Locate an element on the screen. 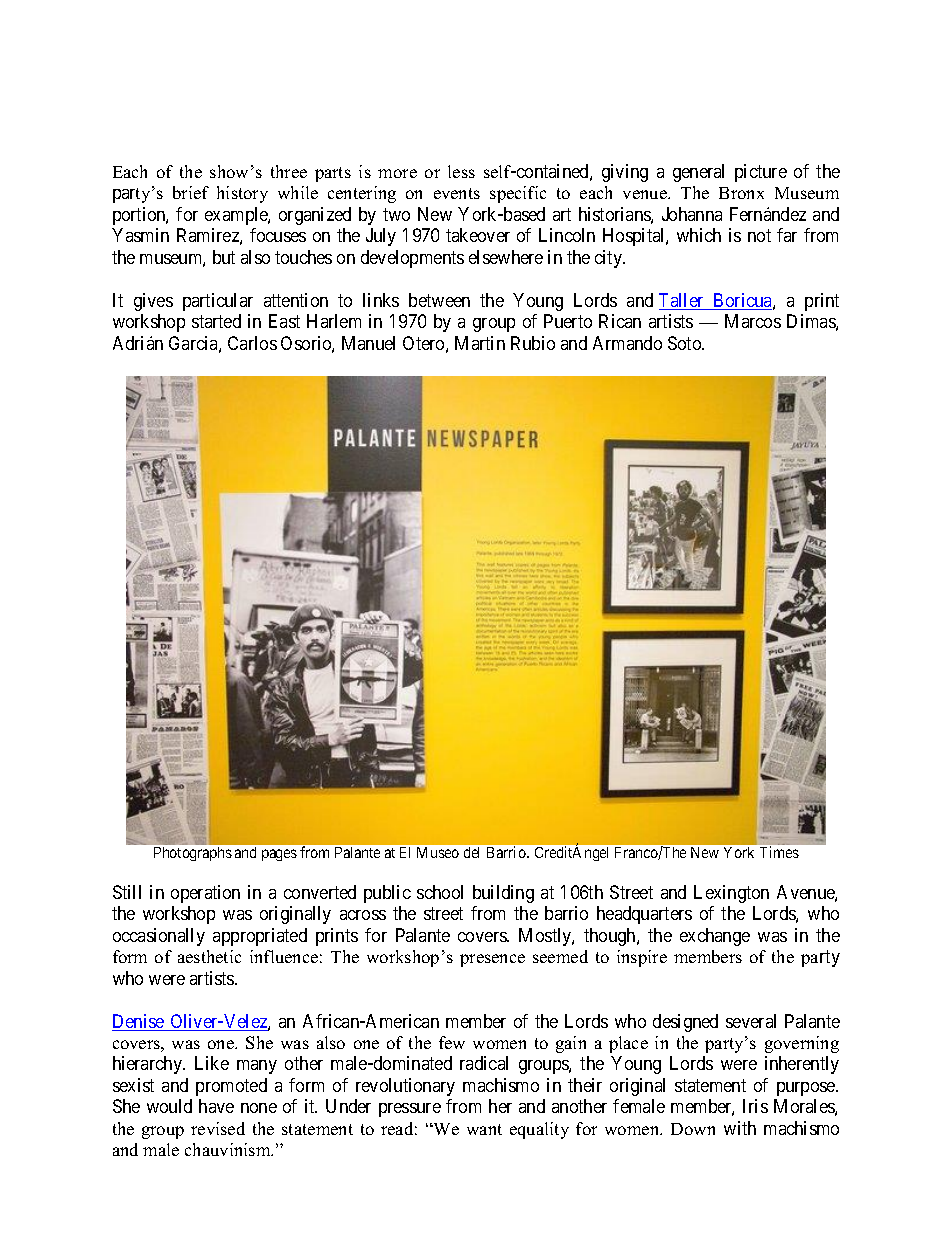 This screenshot has height=1233, width=952. Martin is located at coordinates (480, 343).
